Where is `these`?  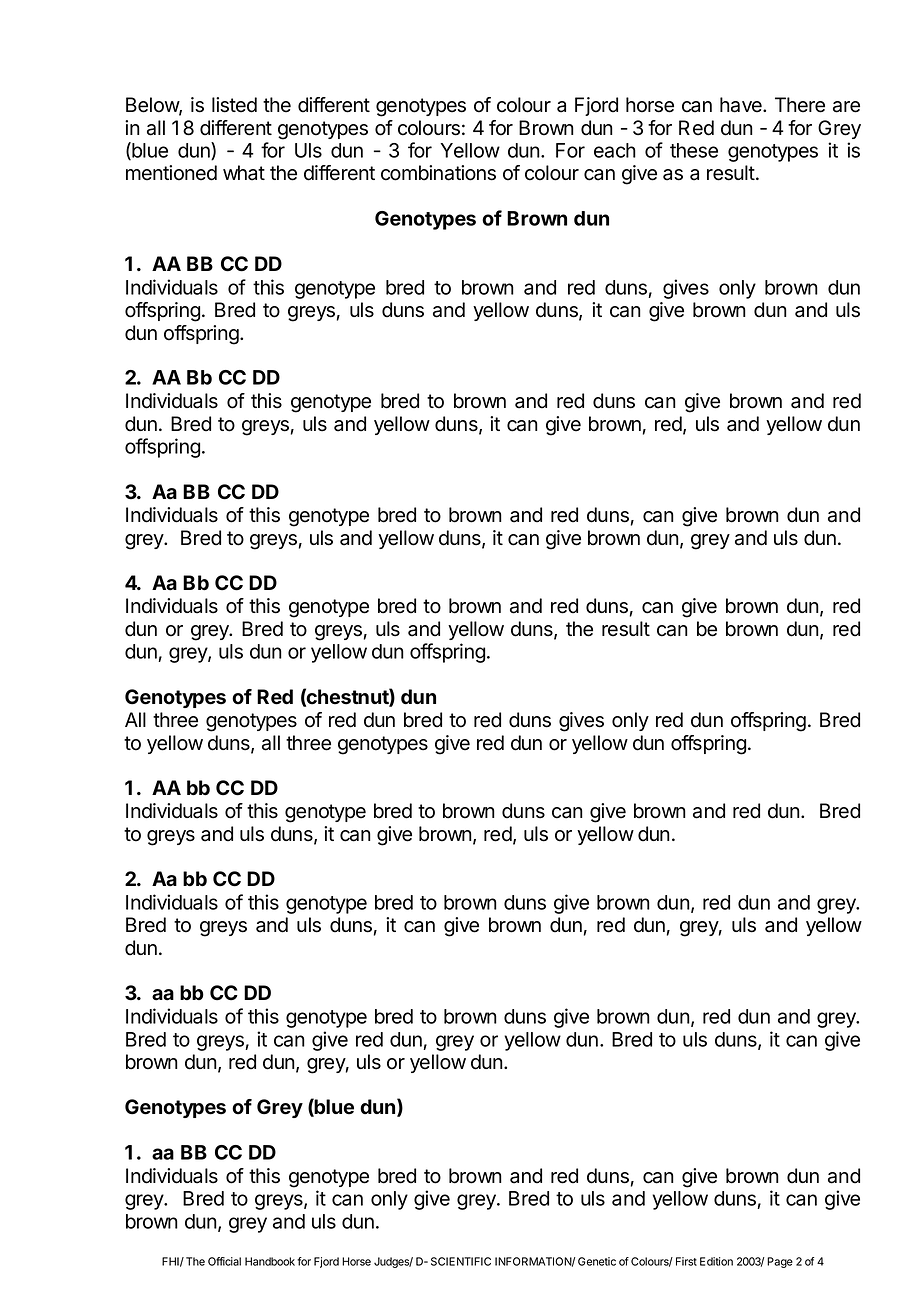 these is located at coordinates (694, 150).
